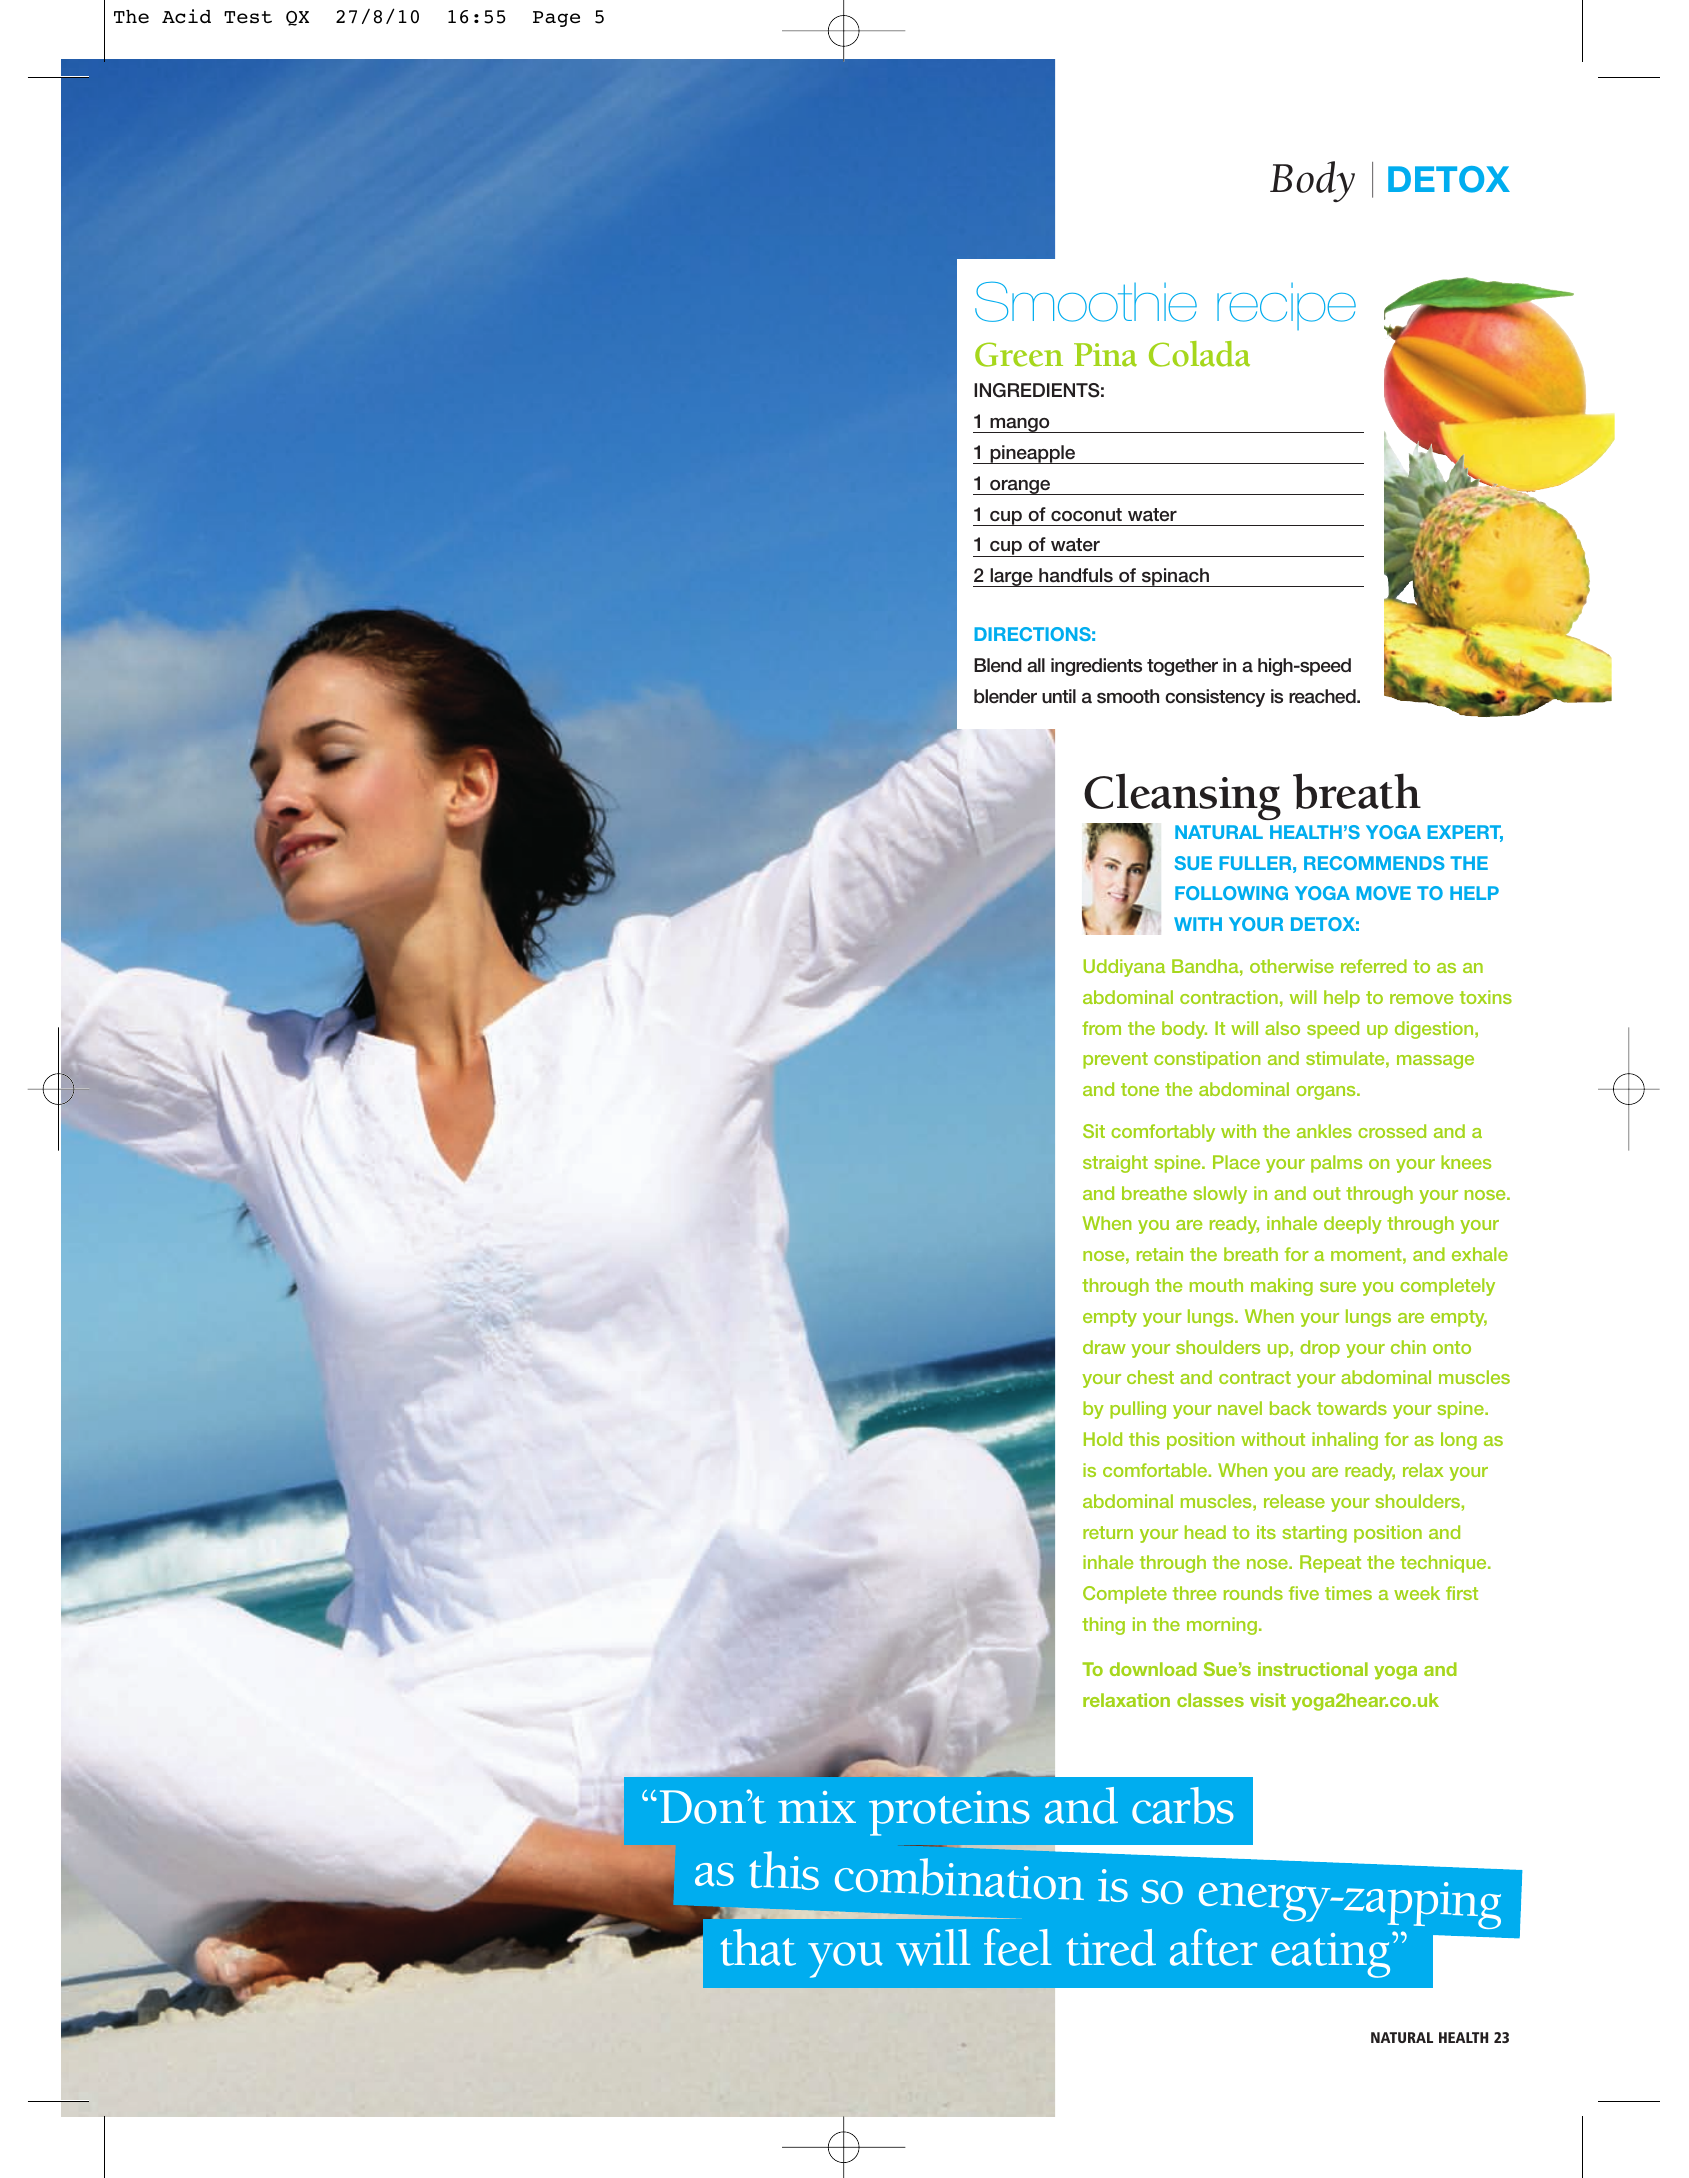 The image size is (1689, 2178). Describe the element at coordinates (758, 1947) in the screenshot. I see `that` at that location.
